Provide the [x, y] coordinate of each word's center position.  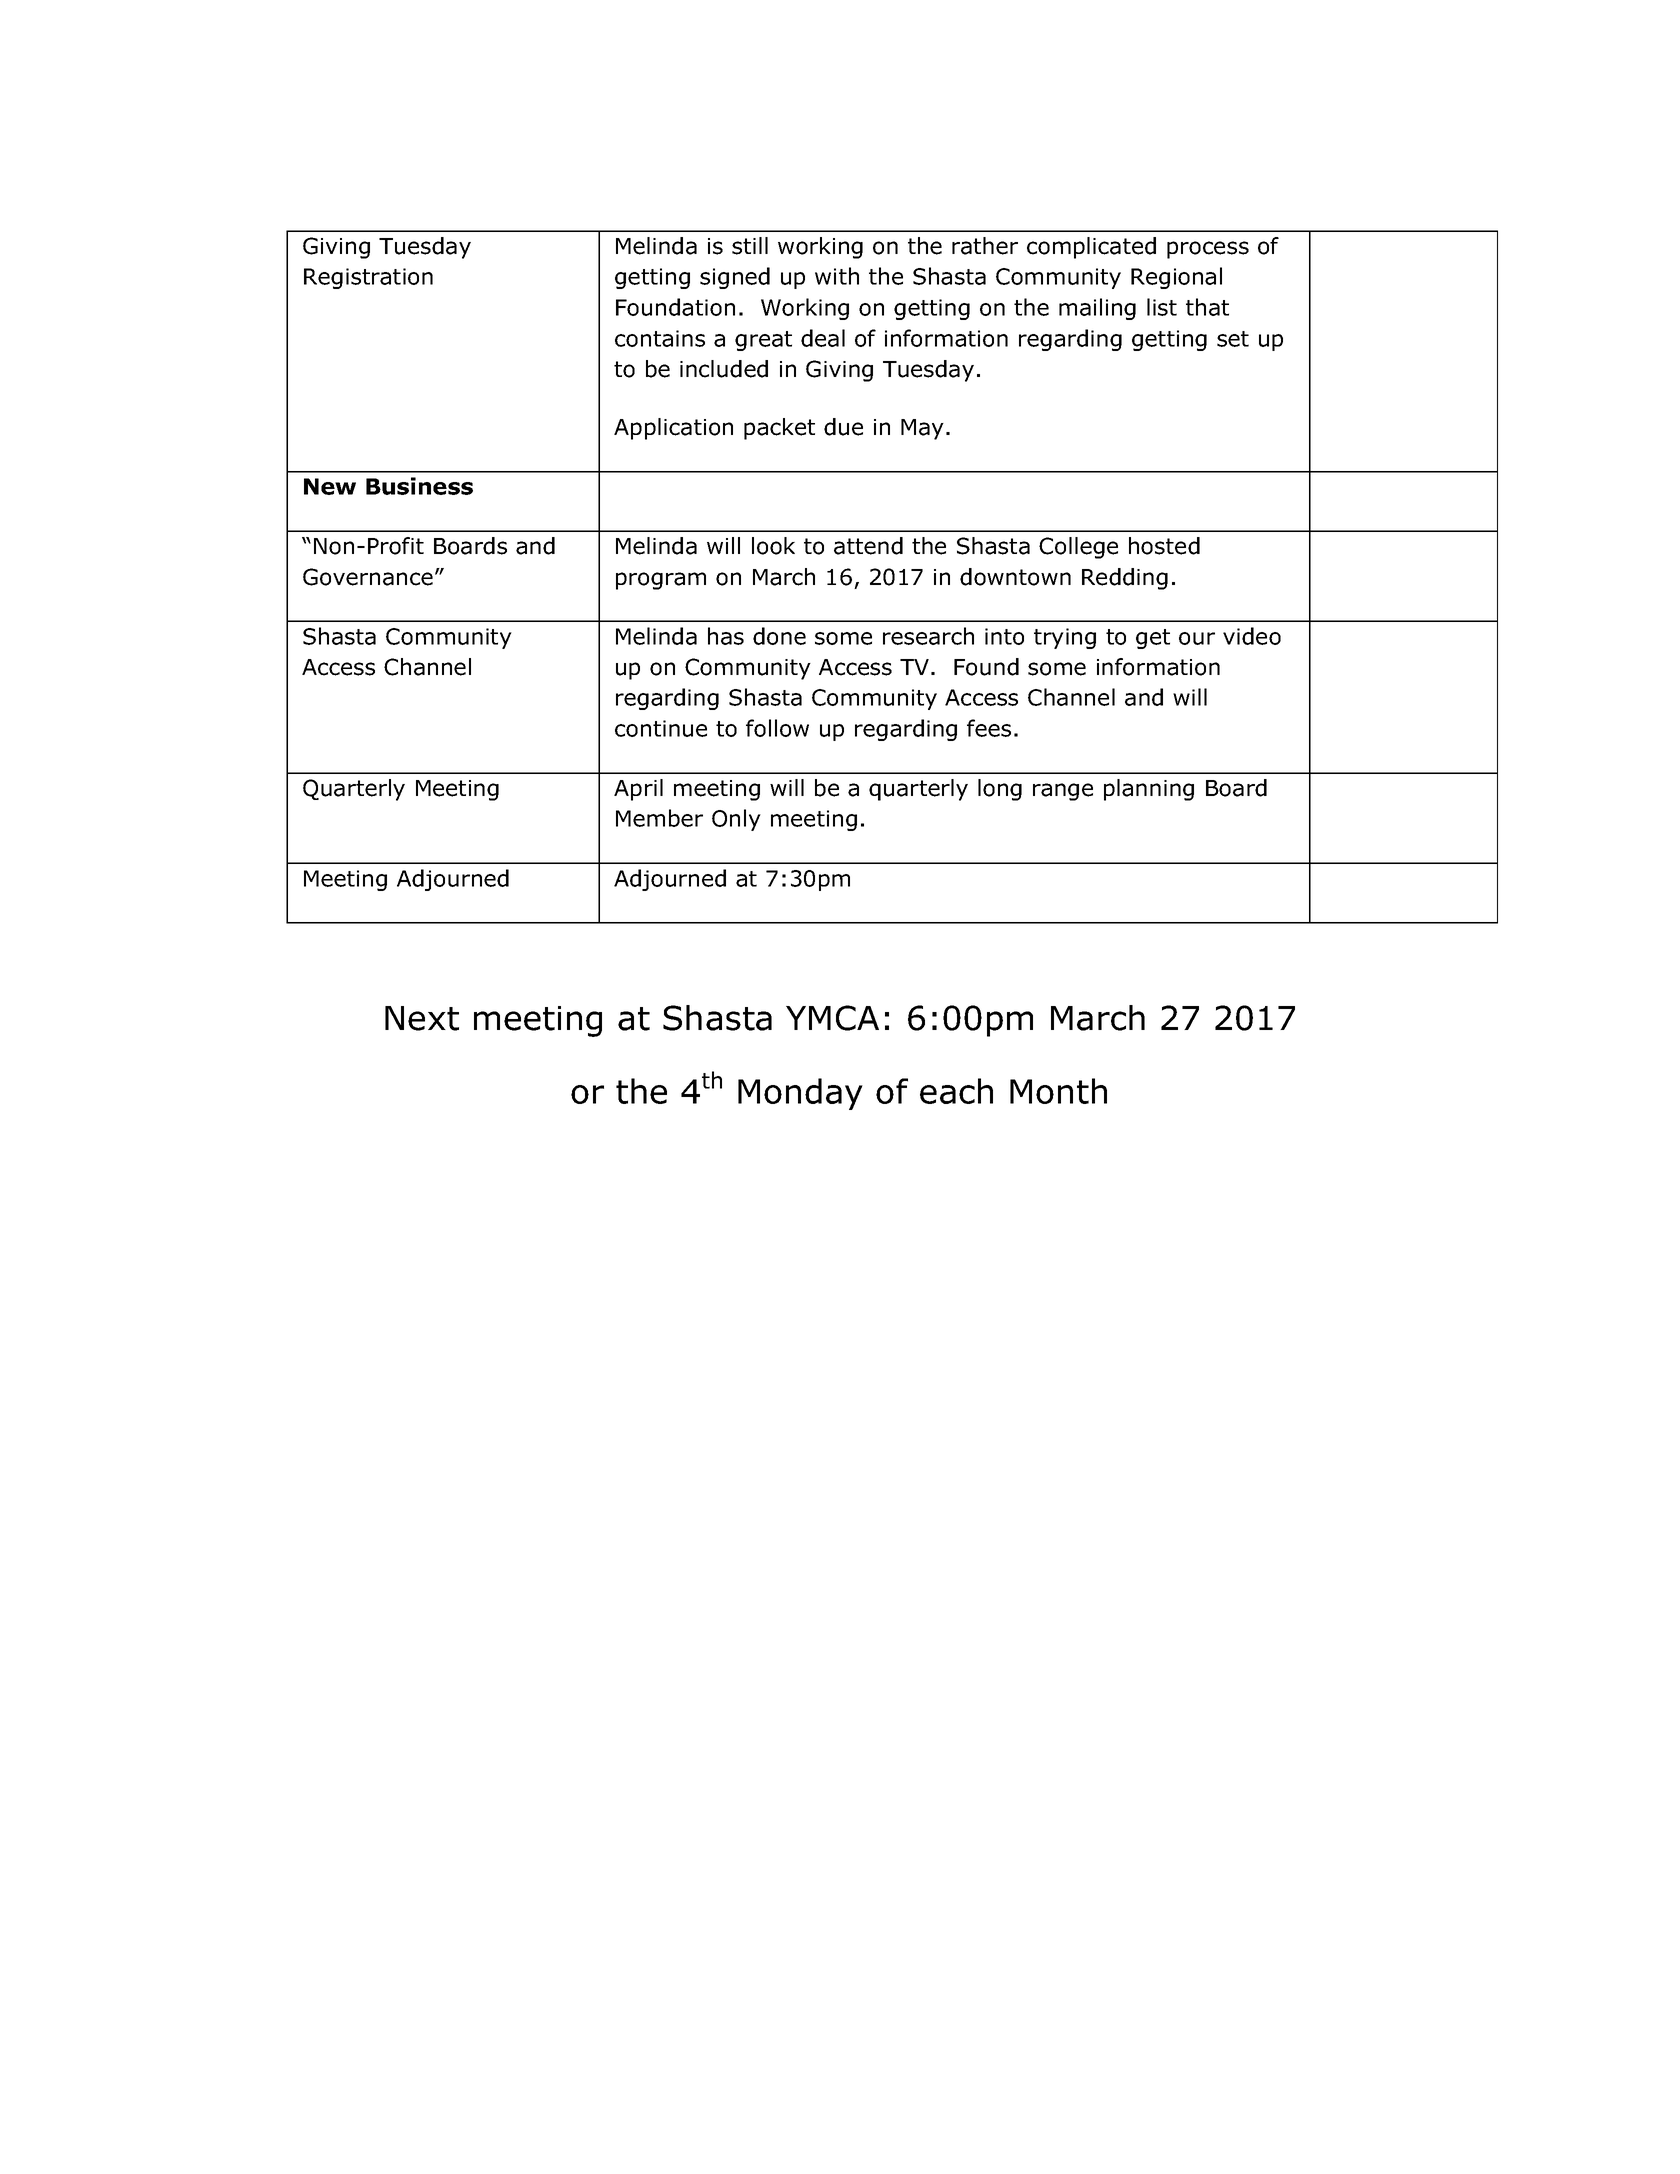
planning [1149, 790]
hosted [1164, 546]
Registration [368, 278]
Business [419, 486]
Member [659, 818]
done [779, 636]
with [837, 276]
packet [779, 429]
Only [736, 820]
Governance [368, 577]
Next [422, 1018]
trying [1065, 638]
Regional [1176, 278]
